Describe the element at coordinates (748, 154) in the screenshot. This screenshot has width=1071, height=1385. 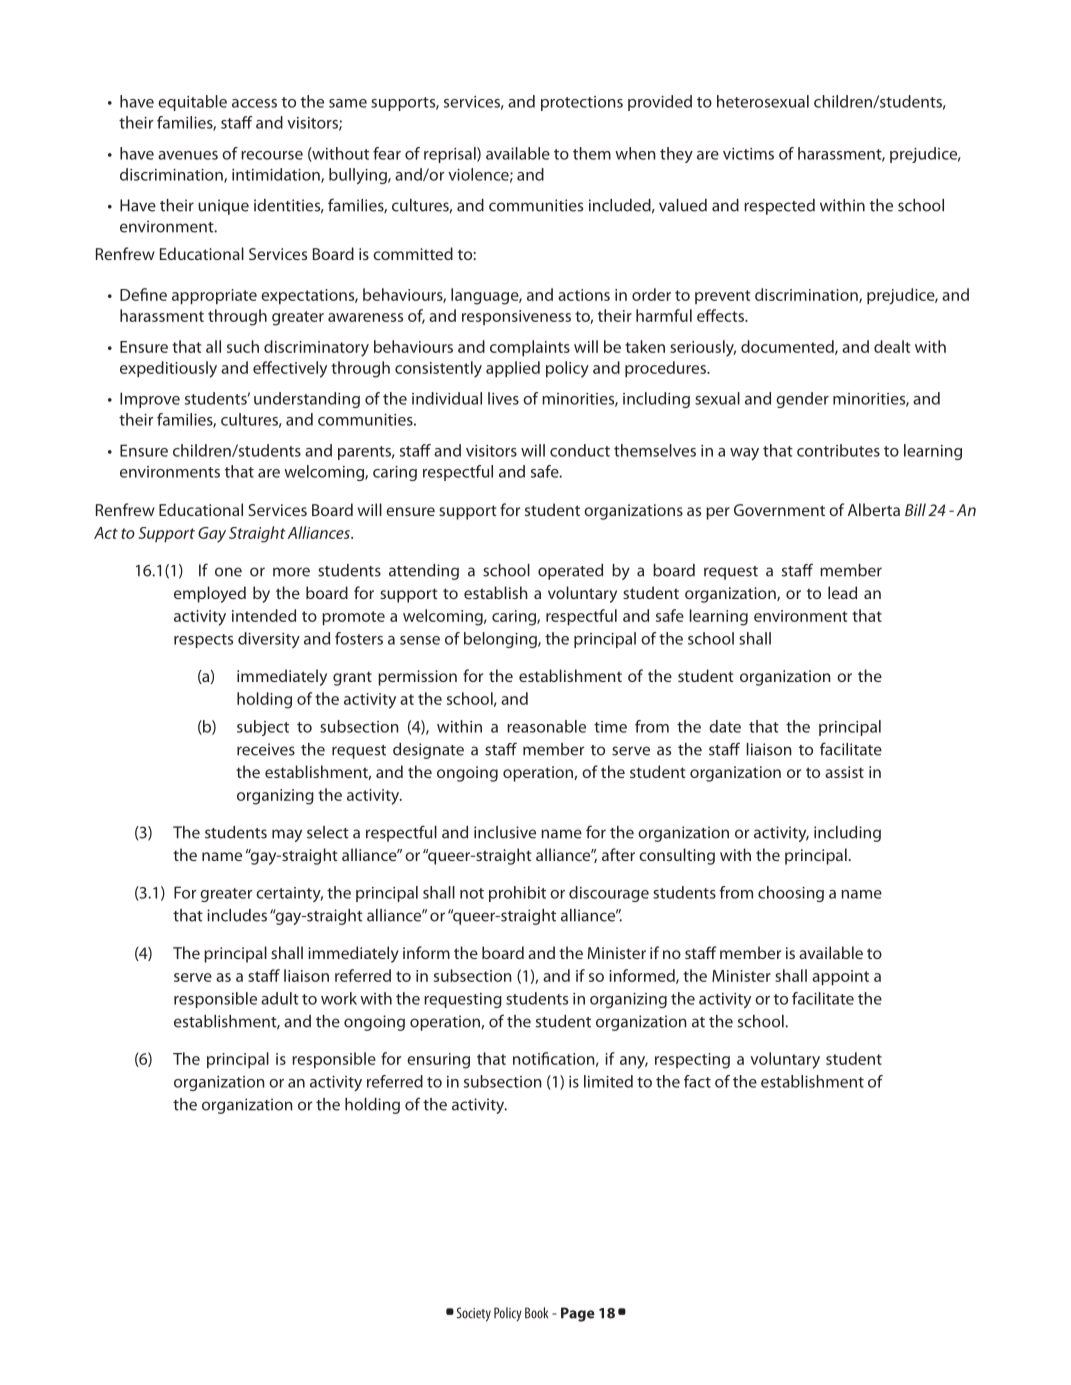
I see `victims` at that location.
